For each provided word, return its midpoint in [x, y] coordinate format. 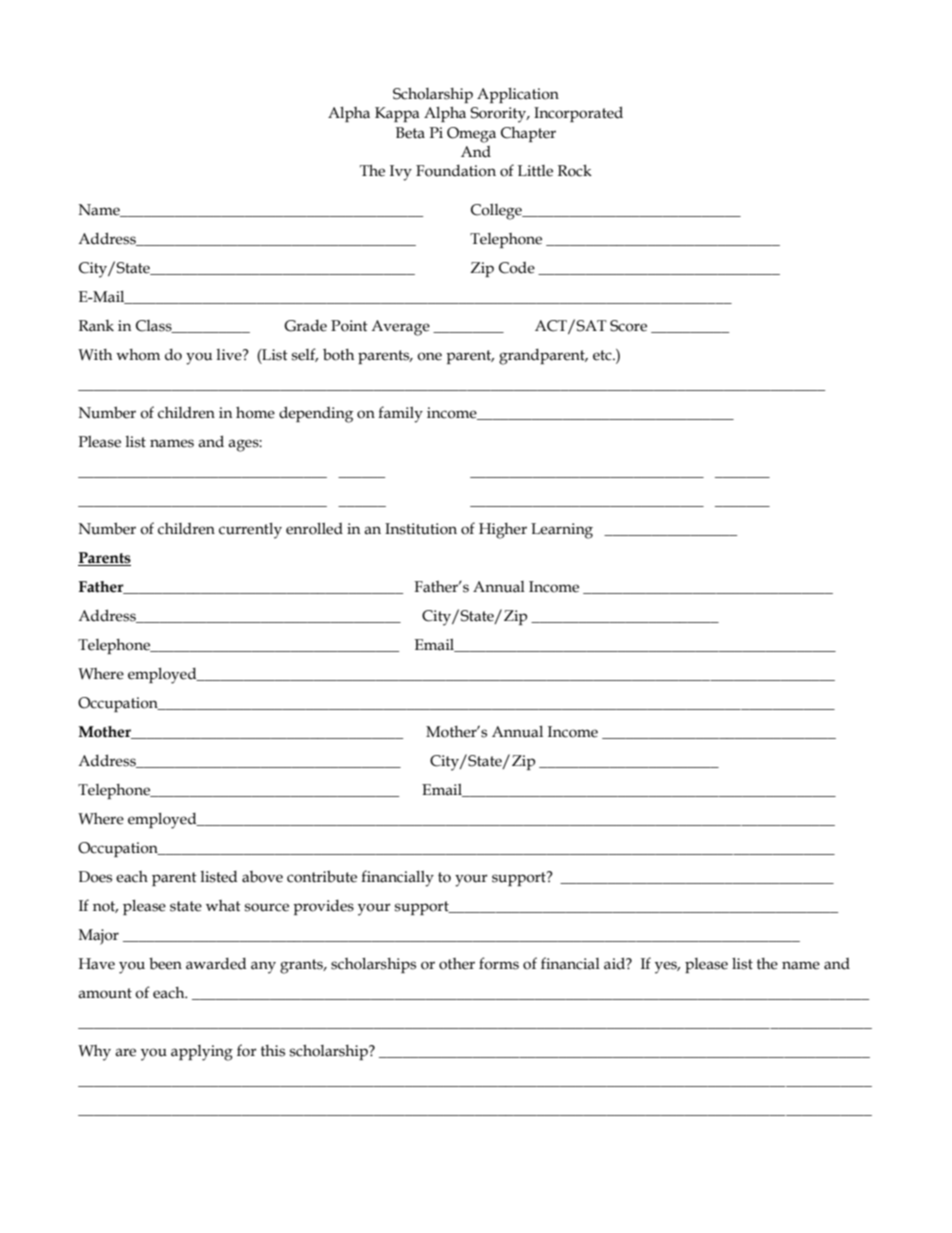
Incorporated [578, 114]
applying [202, 1053]
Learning [562, 531]
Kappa [397, 114]
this [273, 1051]
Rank [96, 326]
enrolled [314, 529]
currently [250, 531]
